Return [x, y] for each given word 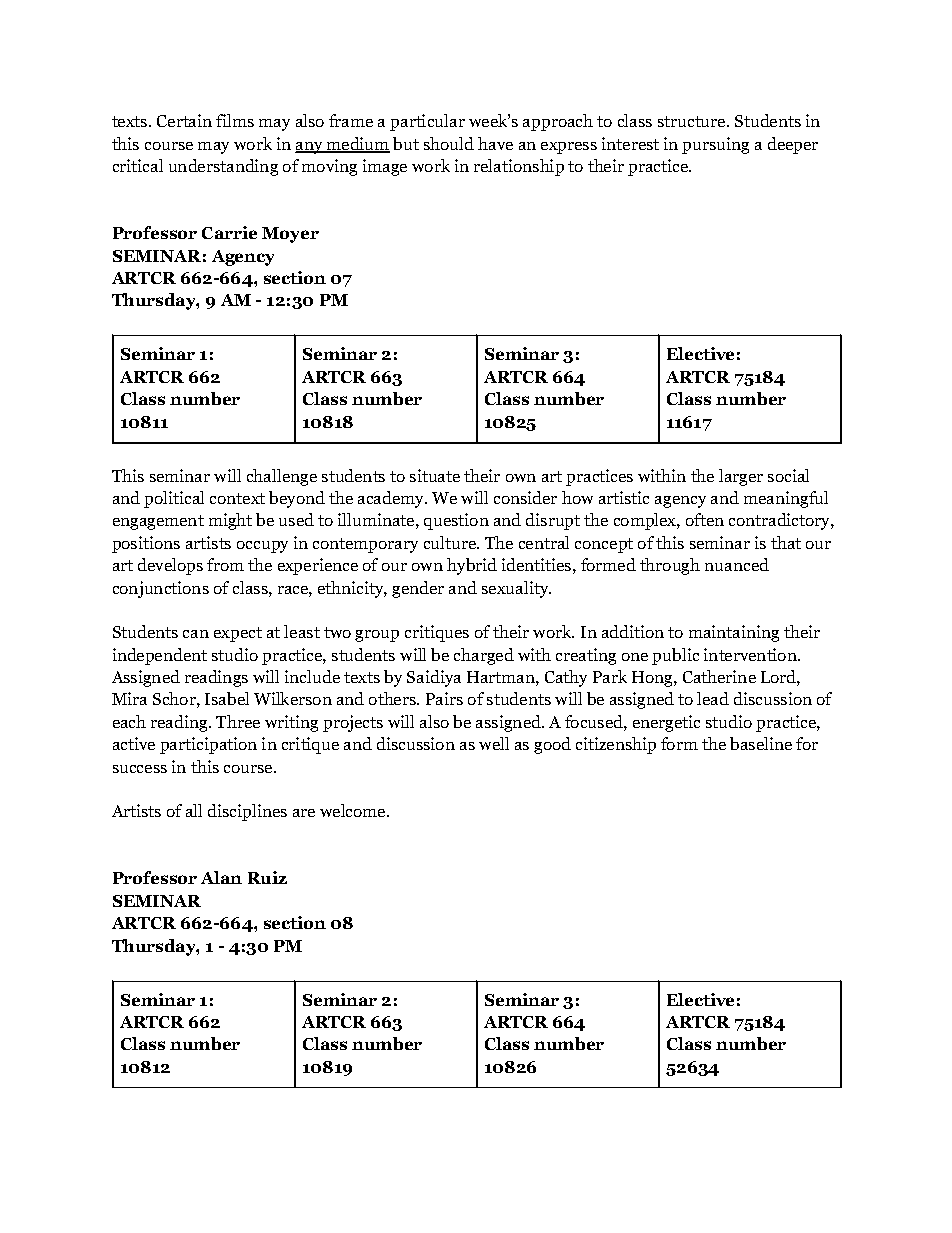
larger [741, 477]
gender [418, 589]
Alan [221, 877]
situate [435, 475]
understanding [223, 167]
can [196, 634]
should [449, 143]
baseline [761, 743]
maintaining [734, 633]
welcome [354, 810]
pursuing [715, 145]
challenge [282, 477]
